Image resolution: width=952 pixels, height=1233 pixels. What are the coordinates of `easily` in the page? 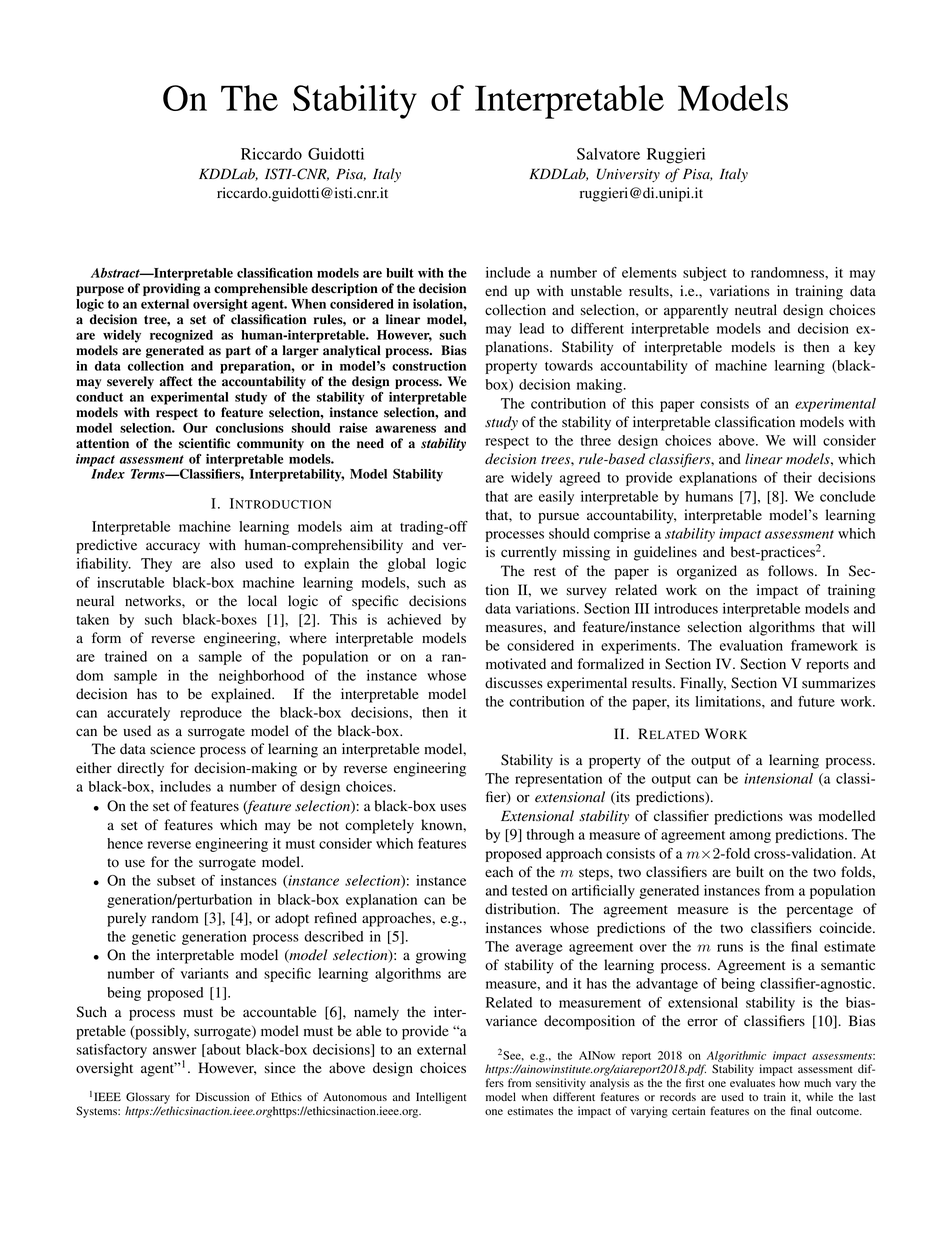 It's located at (556, 498).
